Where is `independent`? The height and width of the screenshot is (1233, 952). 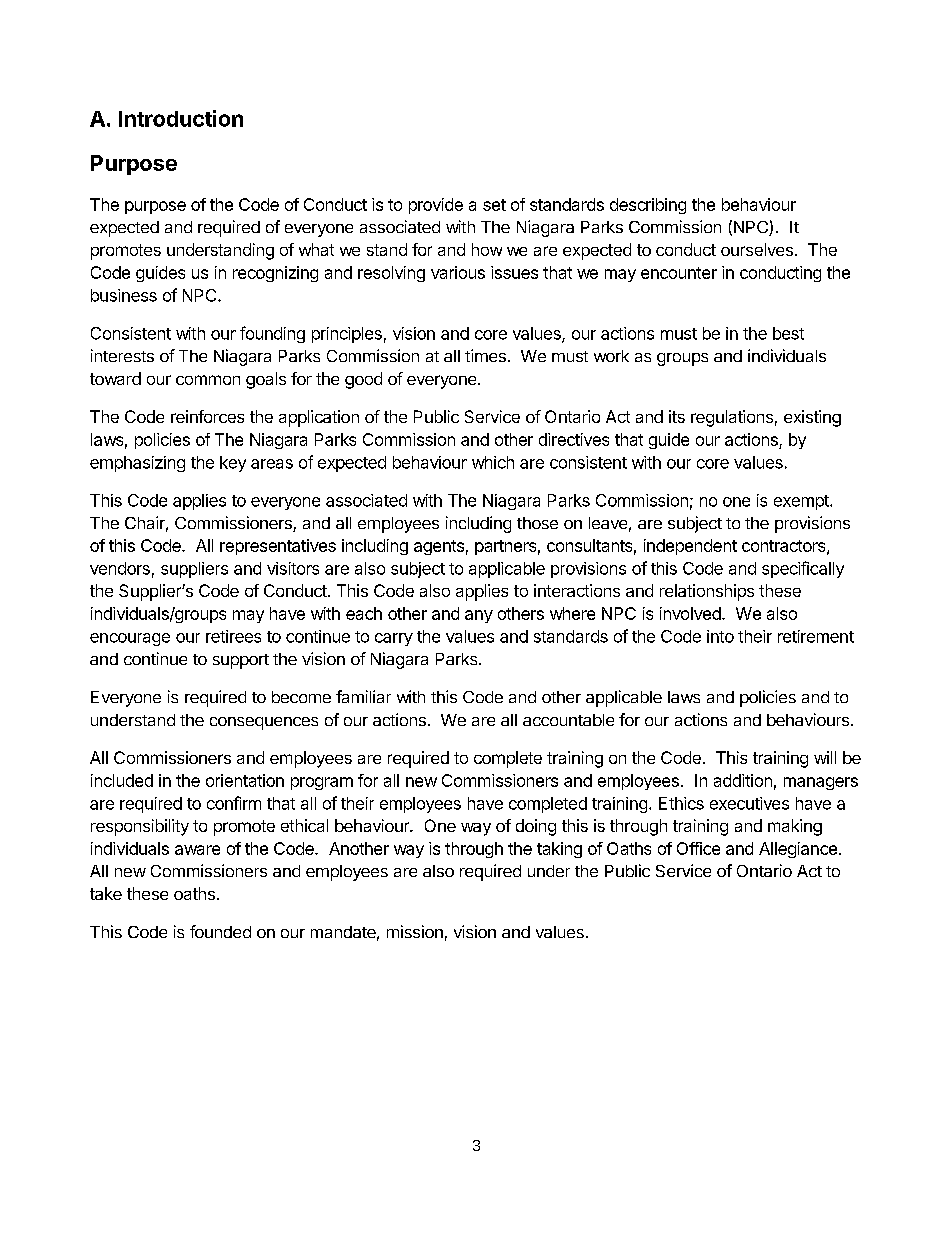
independent is located at coordinates (690, 547).
